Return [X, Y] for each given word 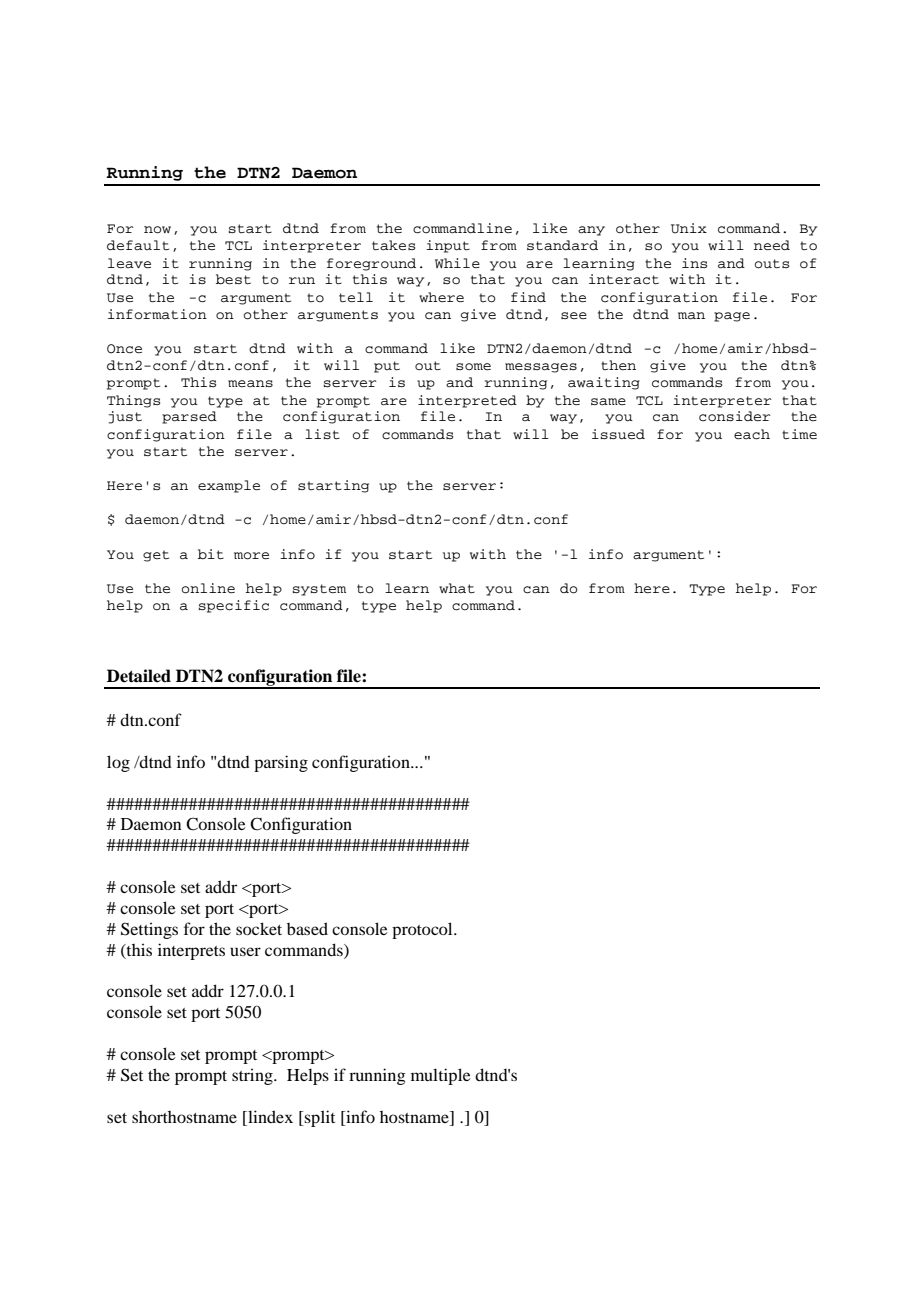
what [457, 588]
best [233, 279]
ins [694, 263]
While [457, 263]
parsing [281, 763]
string [253, 1076]
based [307, 928]
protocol [423, 930]
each [752, 434]
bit [211, 554]
